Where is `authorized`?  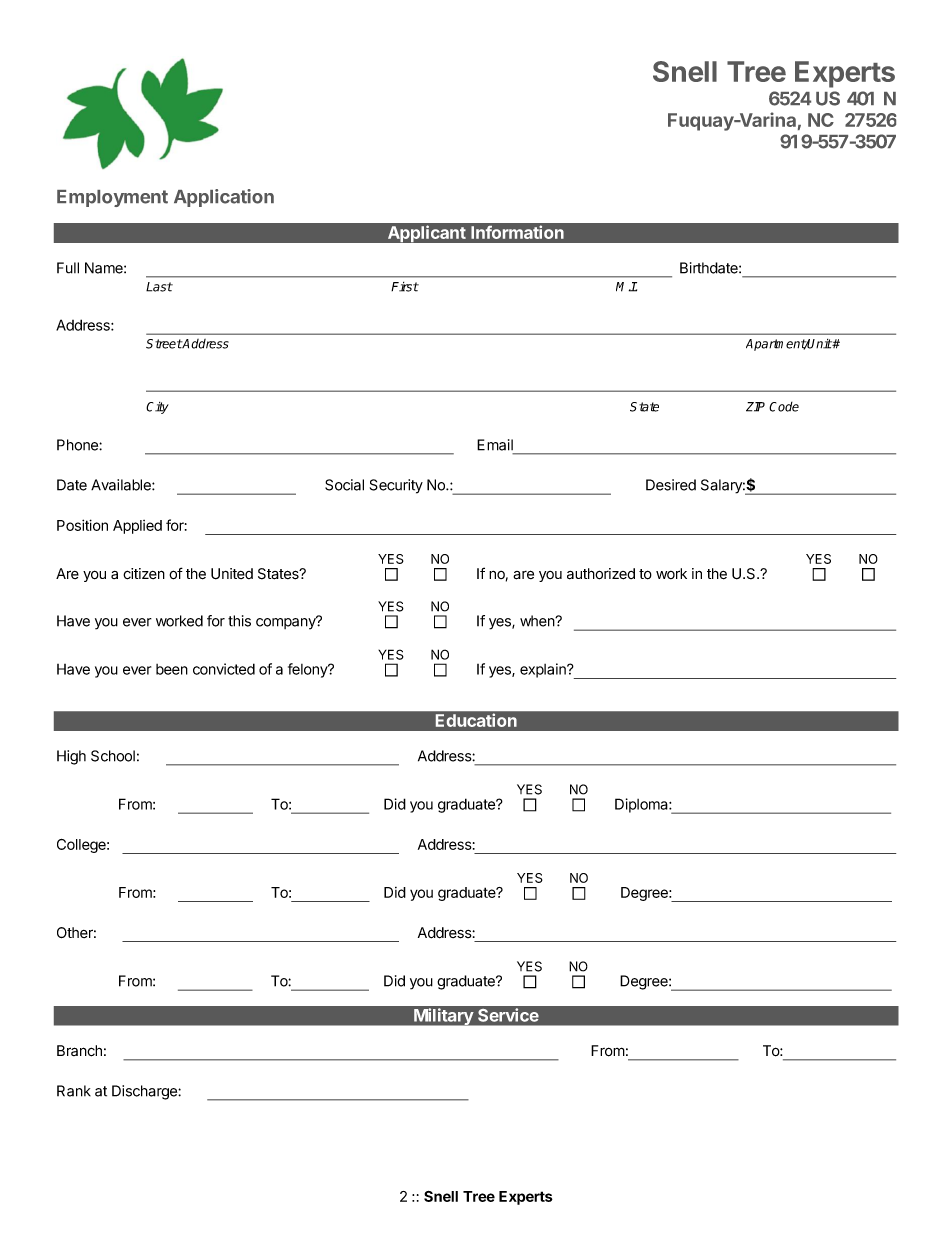
authorized is located at coordinates (601, 574).
